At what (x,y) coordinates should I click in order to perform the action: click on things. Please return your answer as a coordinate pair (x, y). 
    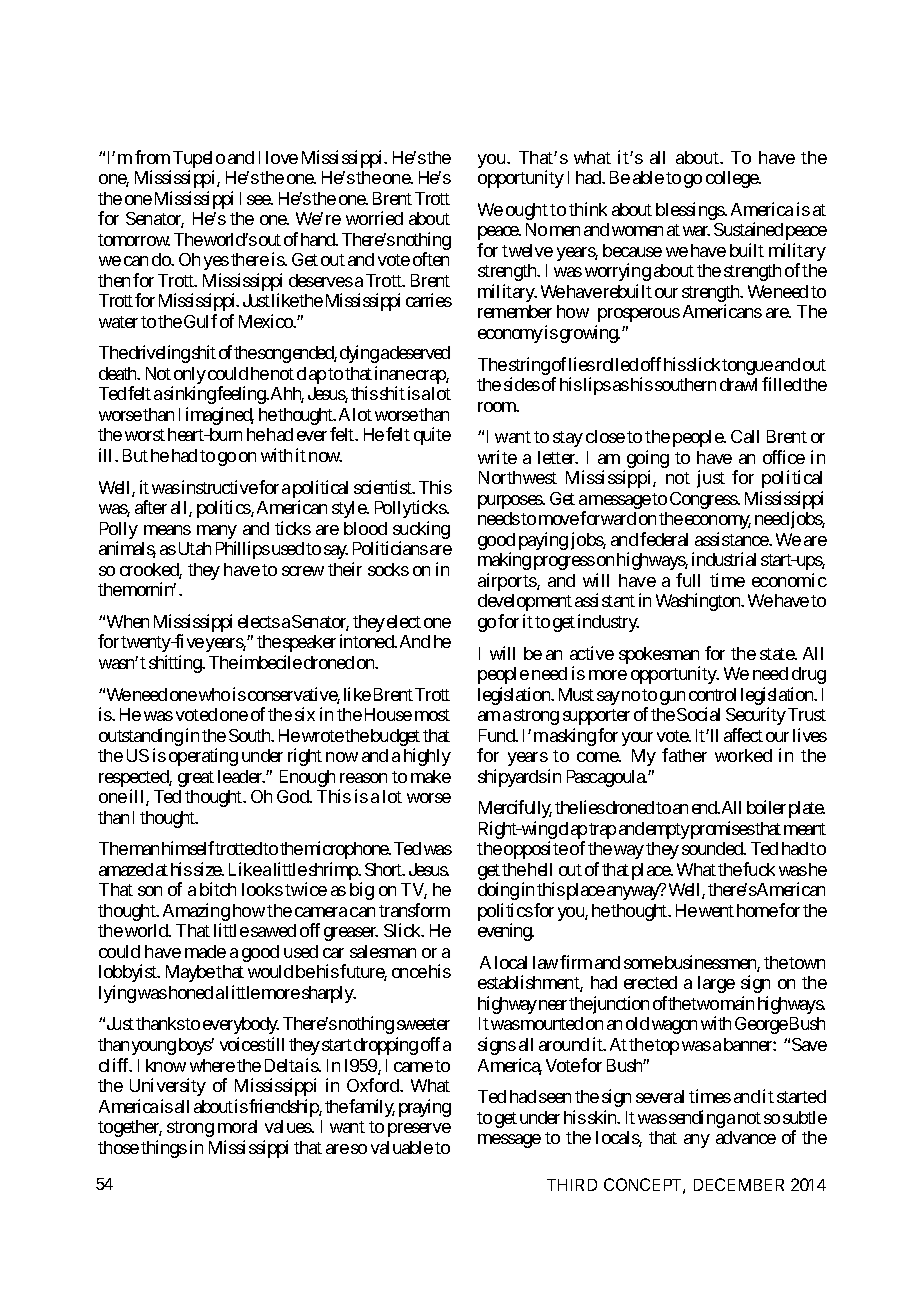
    Looking at the image, I should click on (164, 1149).
